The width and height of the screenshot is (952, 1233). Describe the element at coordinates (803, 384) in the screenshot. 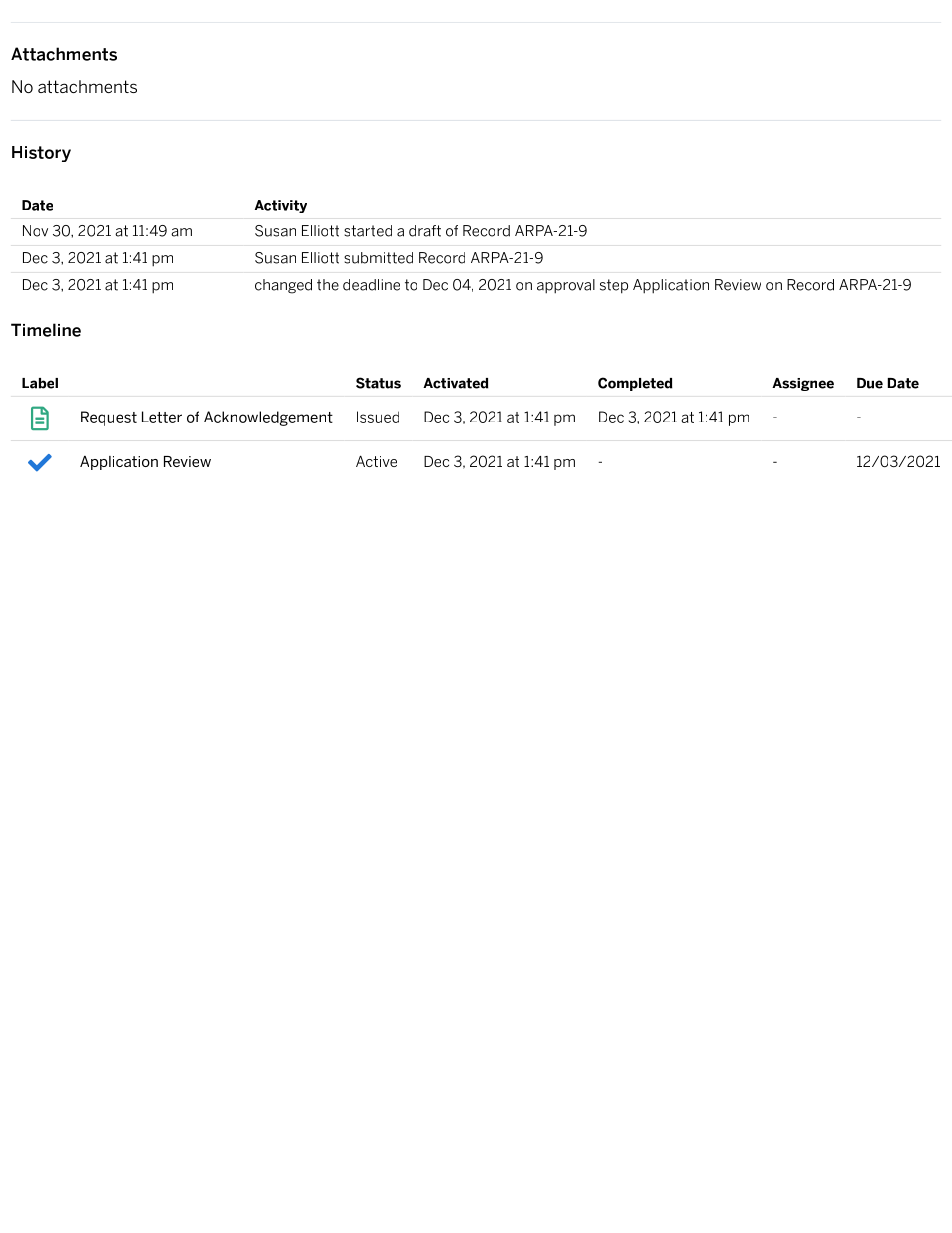

I see `Assignee` at that location.
